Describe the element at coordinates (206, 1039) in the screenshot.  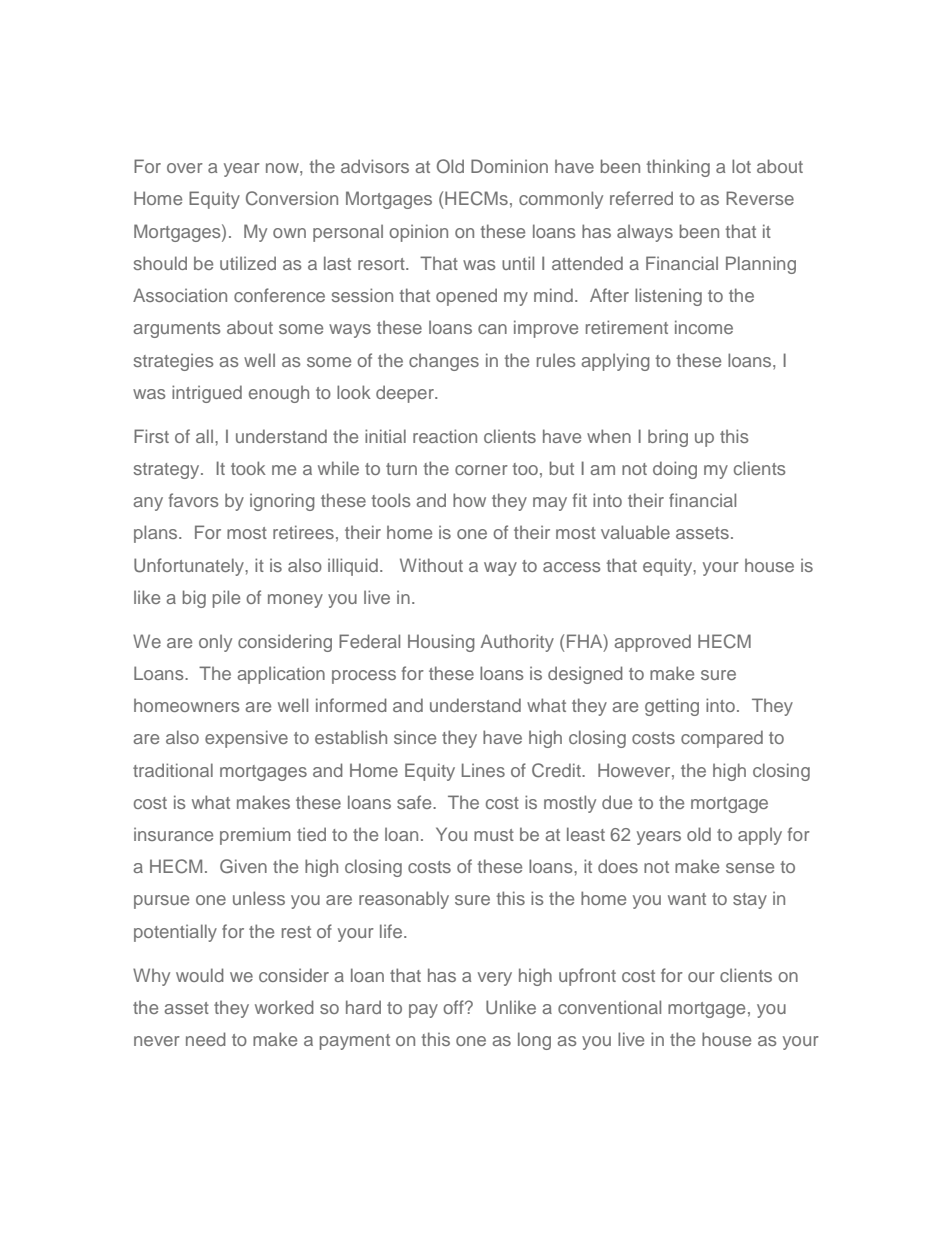
I see `need` at that location.
